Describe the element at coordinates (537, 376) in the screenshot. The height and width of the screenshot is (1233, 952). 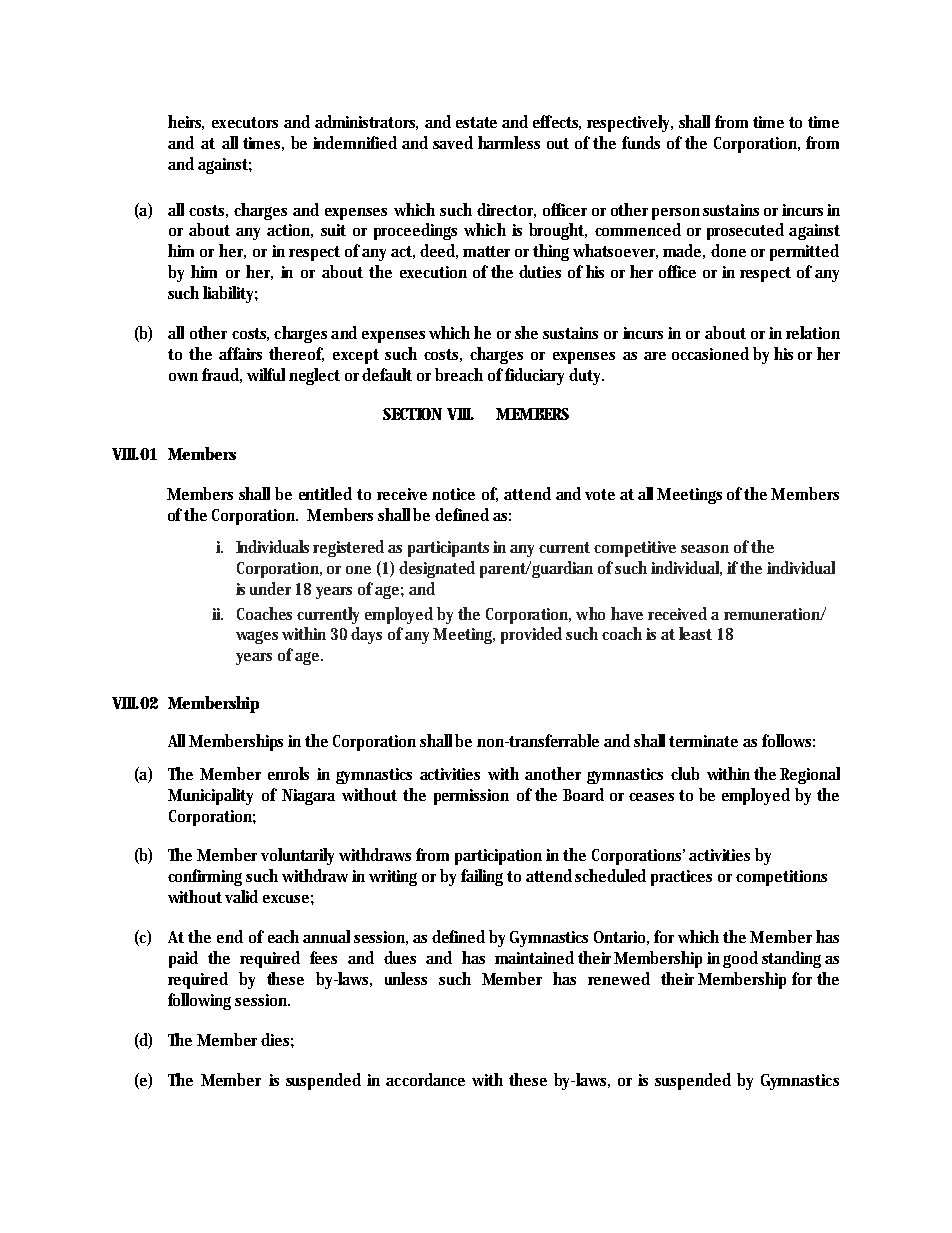
I see `fiduciary` at that location.
